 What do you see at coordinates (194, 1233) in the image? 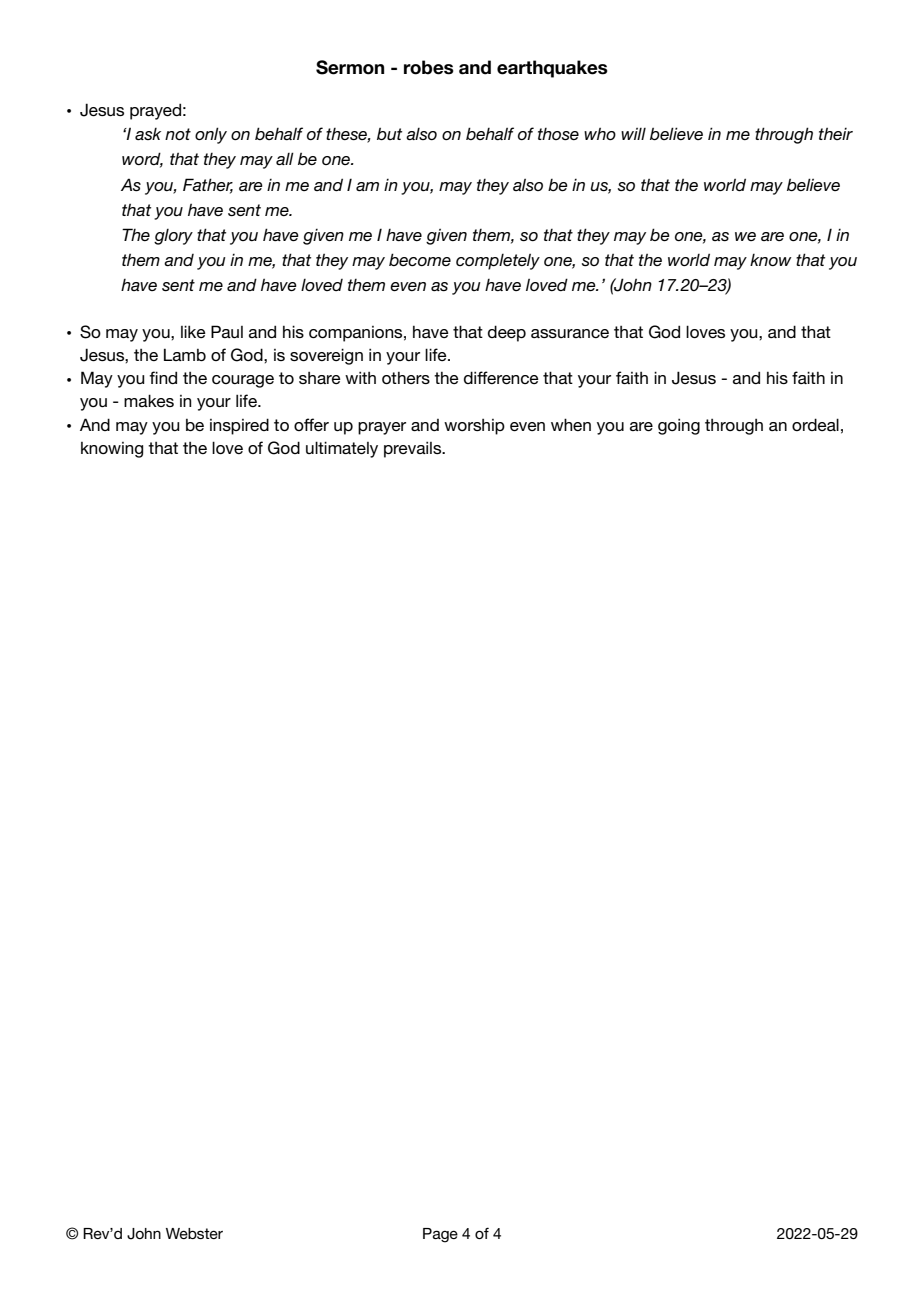
I see `Webster` at bounding box center [194, 1233].
